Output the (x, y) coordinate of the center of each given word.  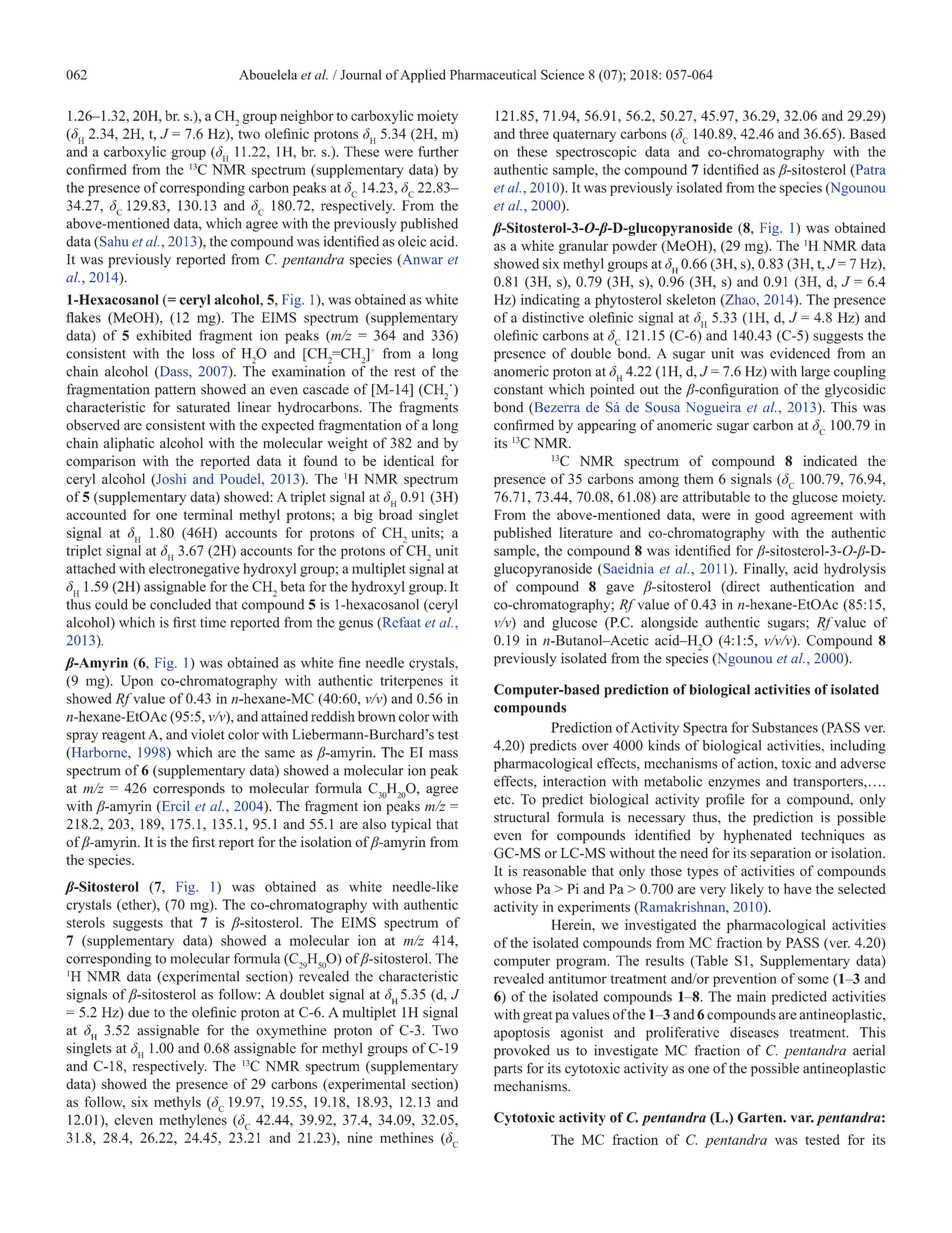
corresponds (189, 790)
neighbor (307, 117)
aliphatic (129, 444)
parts (508, 1071)
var (802, 1119)
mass (443, 754)
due (138, 1012)
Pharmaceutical (493, 74)
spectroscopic (596, 153)
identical (408, 460)
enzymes (734, 784)
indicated (830, 460)
